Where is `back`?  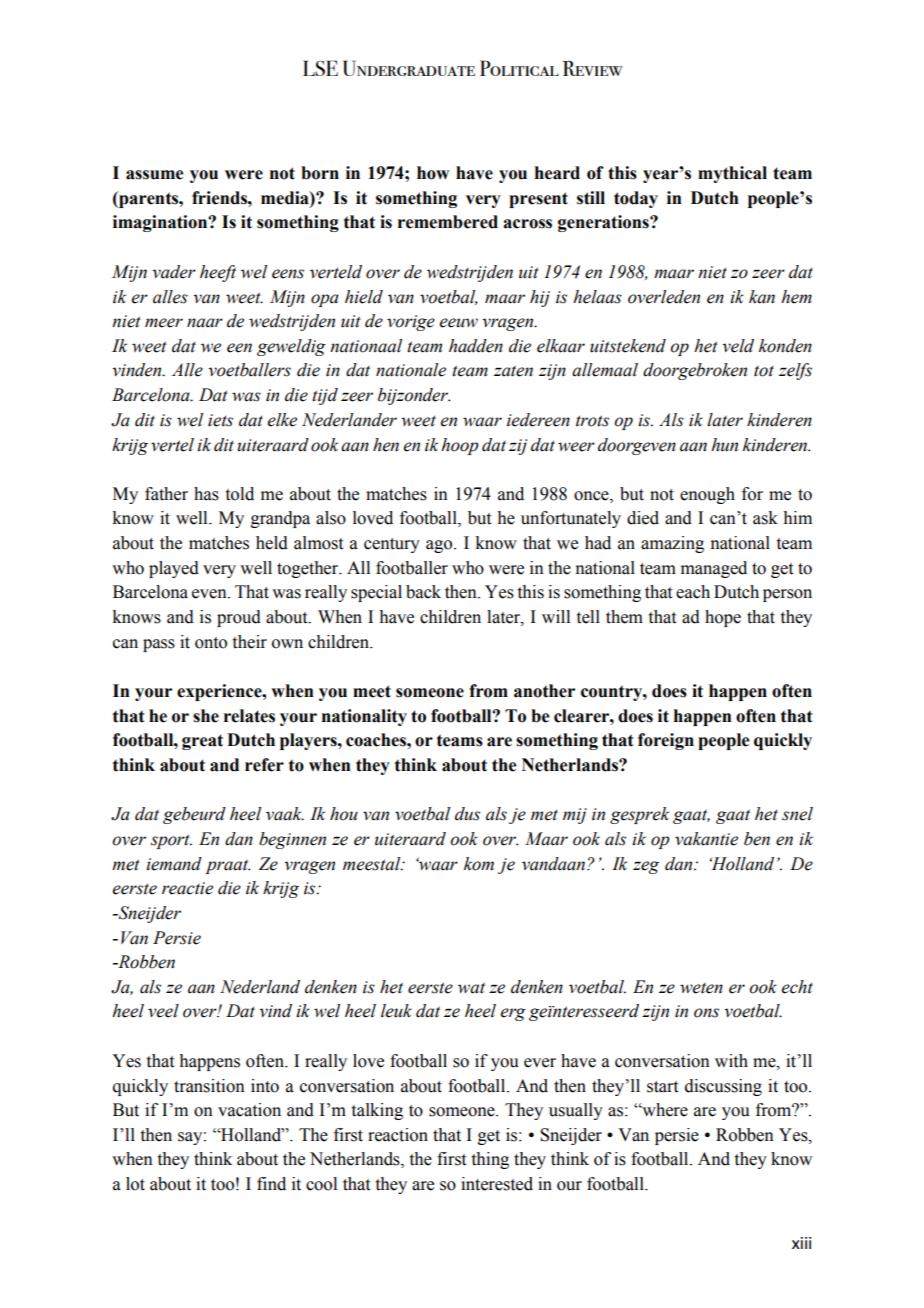 back is located at coordinates (423, 592).
